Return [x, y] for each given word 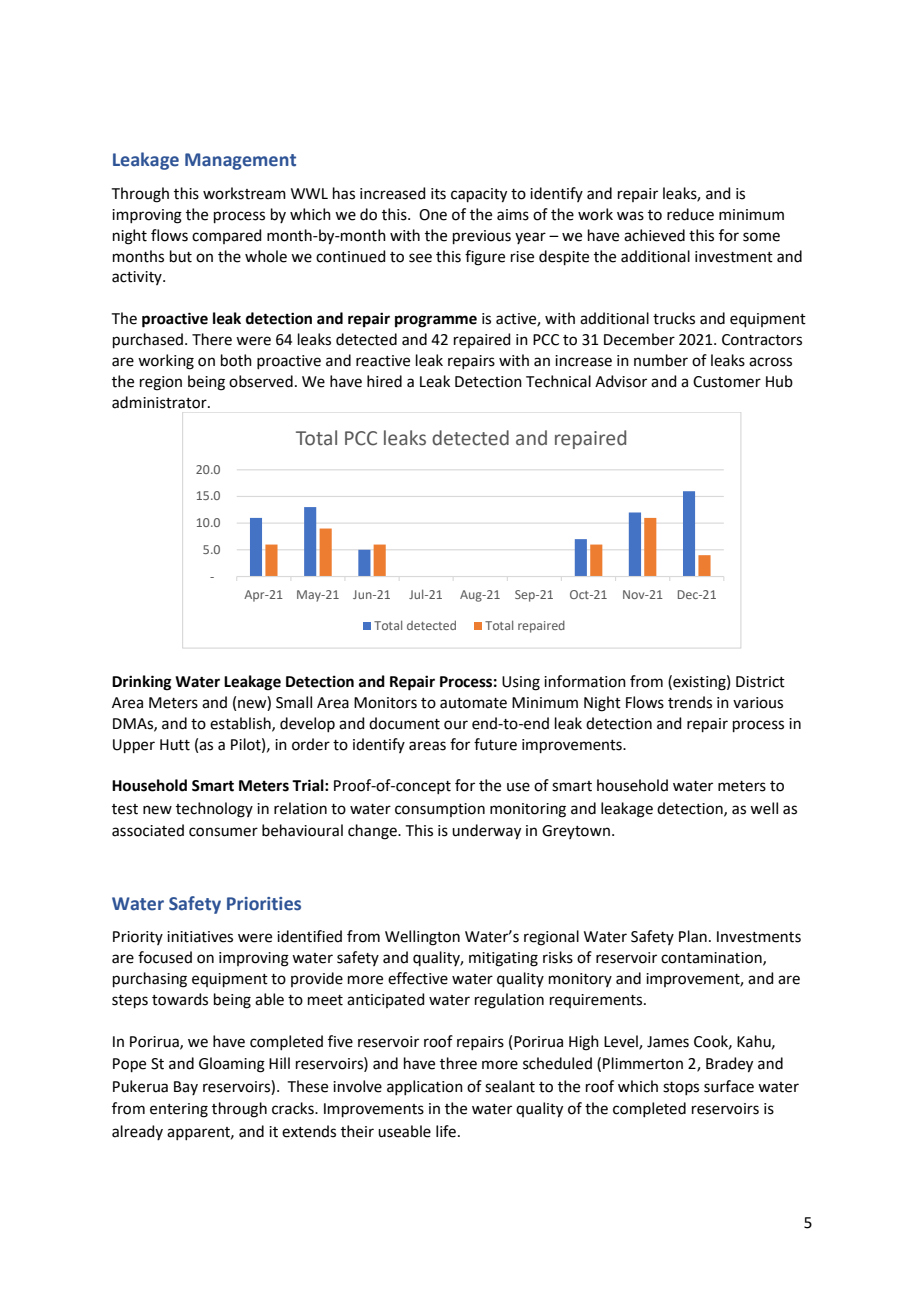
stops [681, 1088]
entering [179, 1110]
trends [690, 702]
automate [473, 703]
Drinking [142, 683]
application [425, 1087]
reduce [690, 214]
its [438, 194]
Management [240, 161]
